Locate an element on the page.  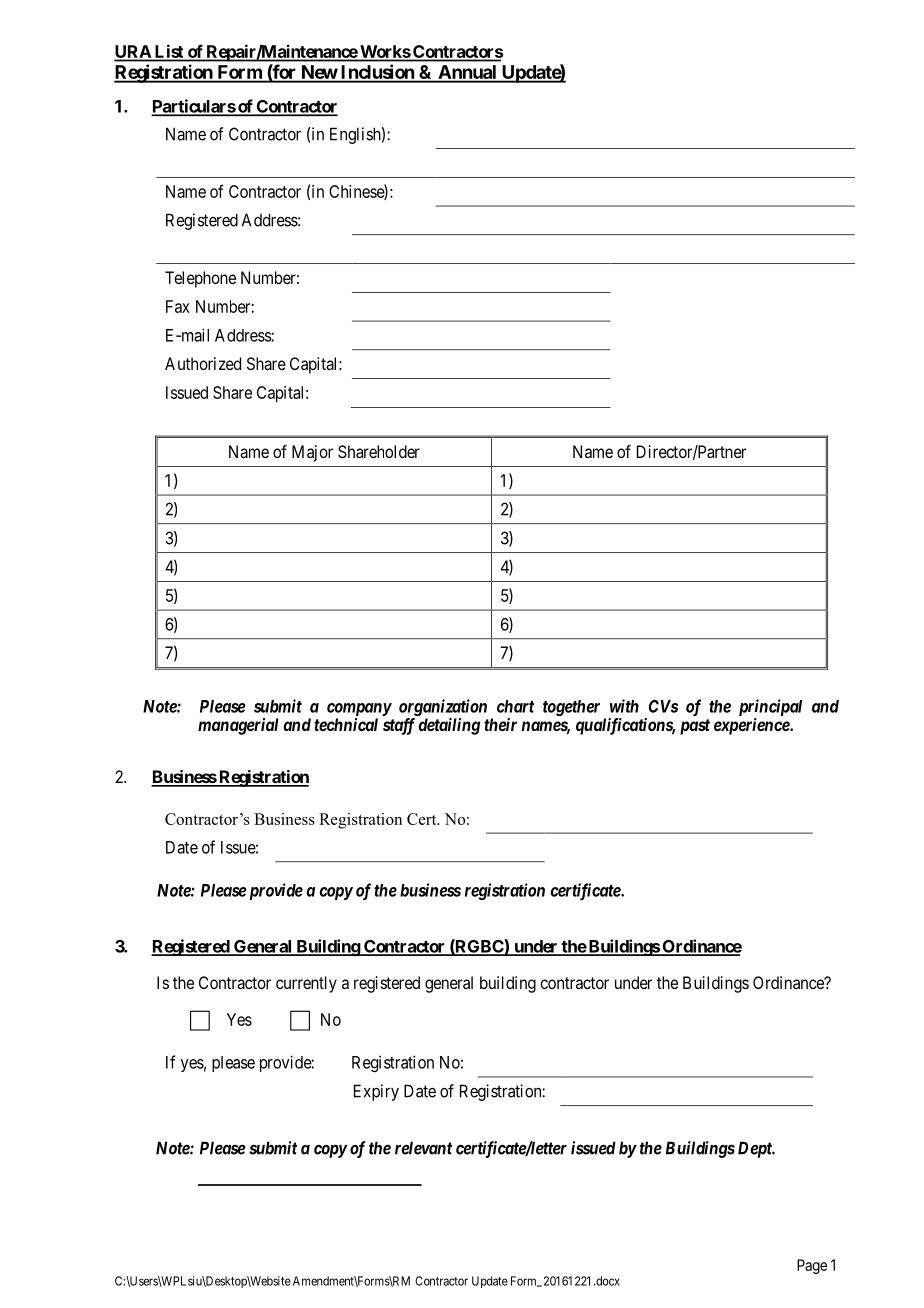
managerial is located at coordinates (238, 726).
